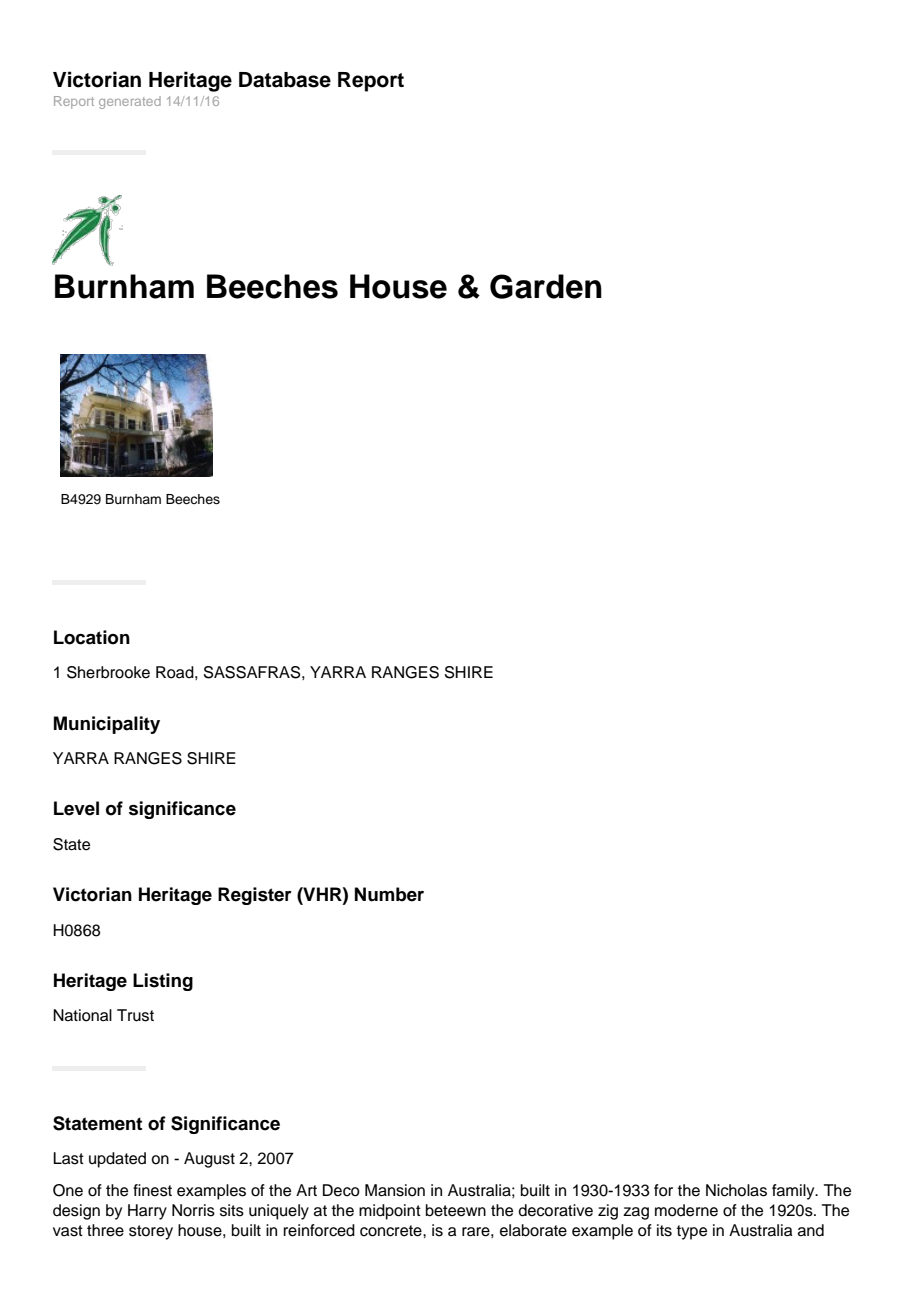 Image resolution: width=924 pixels, height=1308 pixels. I want to click on Number, so click(389, 894).
